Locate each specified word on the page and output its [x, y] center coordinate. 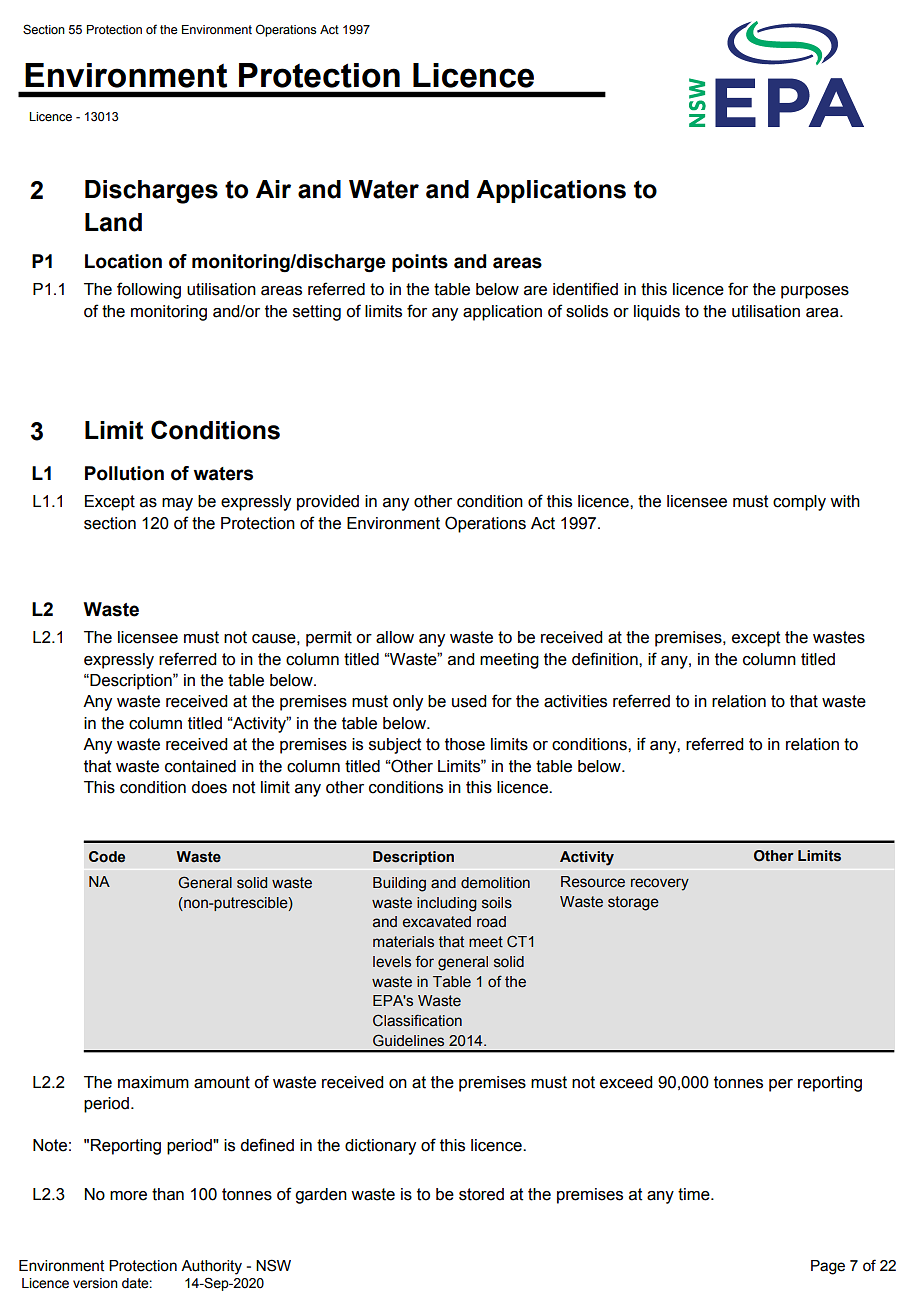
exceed [626, 1082]
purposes [815, 292]
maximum [153, 1082]
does [209, 787]
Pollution [124, 473]
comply [799, 503]
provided [328, 503]
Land [113, 222]
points [420, 263]
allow [395, 637]
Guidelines [408, 1040]
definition [606, 659]
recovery [660, 884]
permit [329, 639]
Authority [211, 1267]
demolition [495, 883]
